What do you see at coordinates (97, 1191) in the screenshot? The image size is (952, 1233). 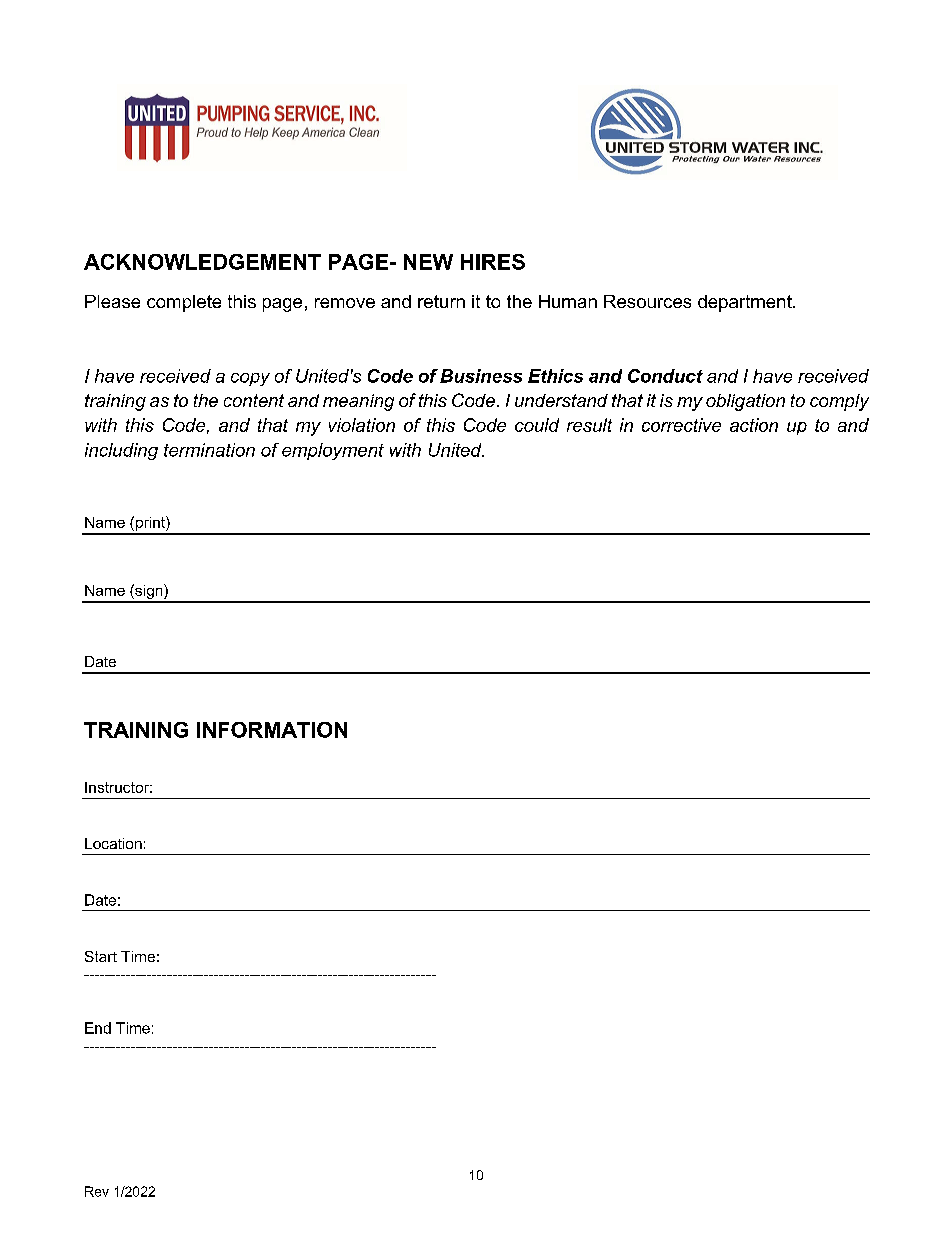 I see `Rev` at bounding box center [97, 1191].
